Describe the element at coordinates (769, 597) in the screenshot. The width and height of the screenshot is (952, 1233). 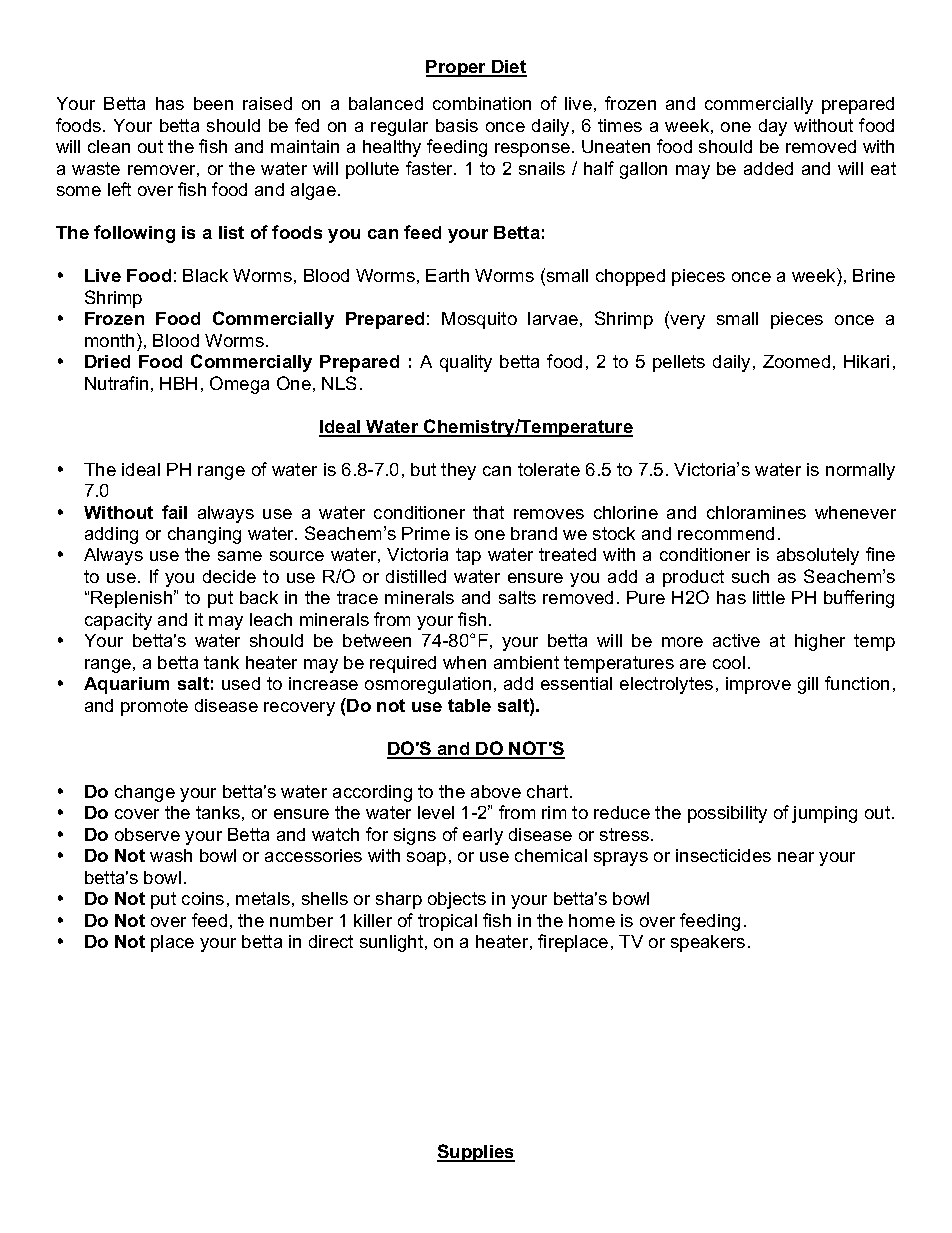
I see `little` at that location.
